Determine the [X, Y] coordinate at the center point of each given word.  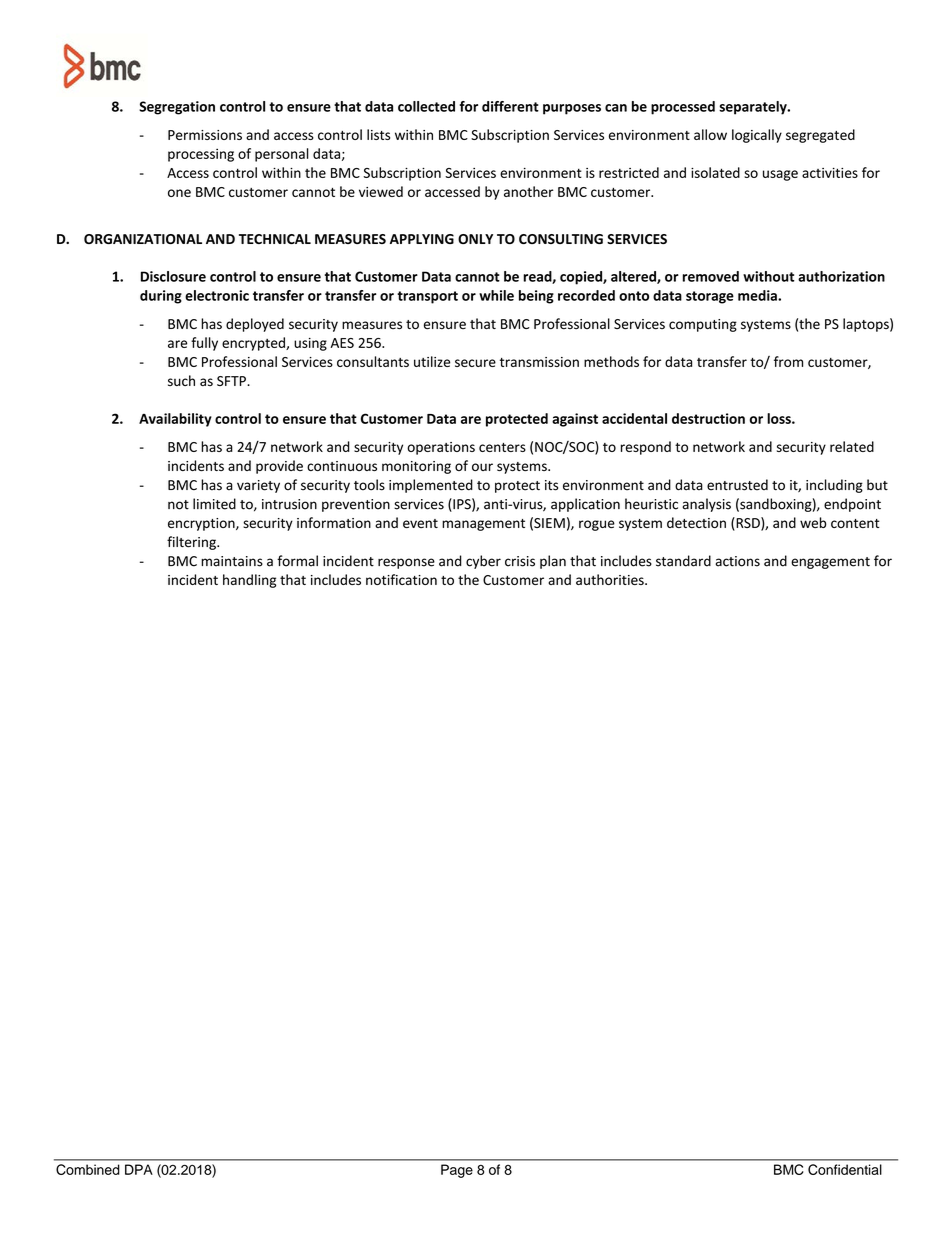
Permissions [205, 135]
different [510, 106]
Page [457, 1171]
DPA [139, 1169]
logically [757, 136]
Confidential [845, 1169]
